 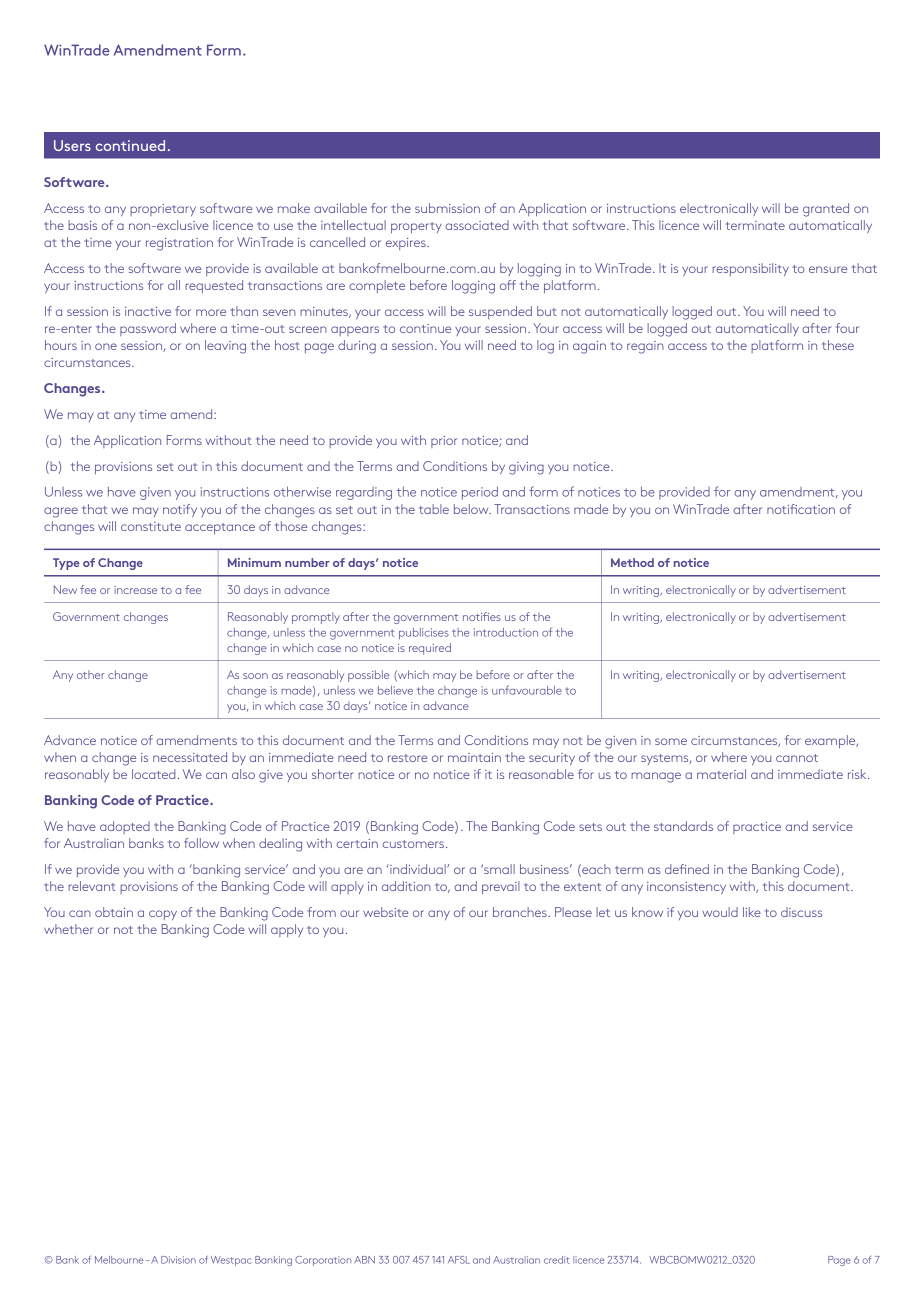 What do you see at coordinates (826, 210) in the screenshot?
I see `granted` at bounding box center [826, 210].
